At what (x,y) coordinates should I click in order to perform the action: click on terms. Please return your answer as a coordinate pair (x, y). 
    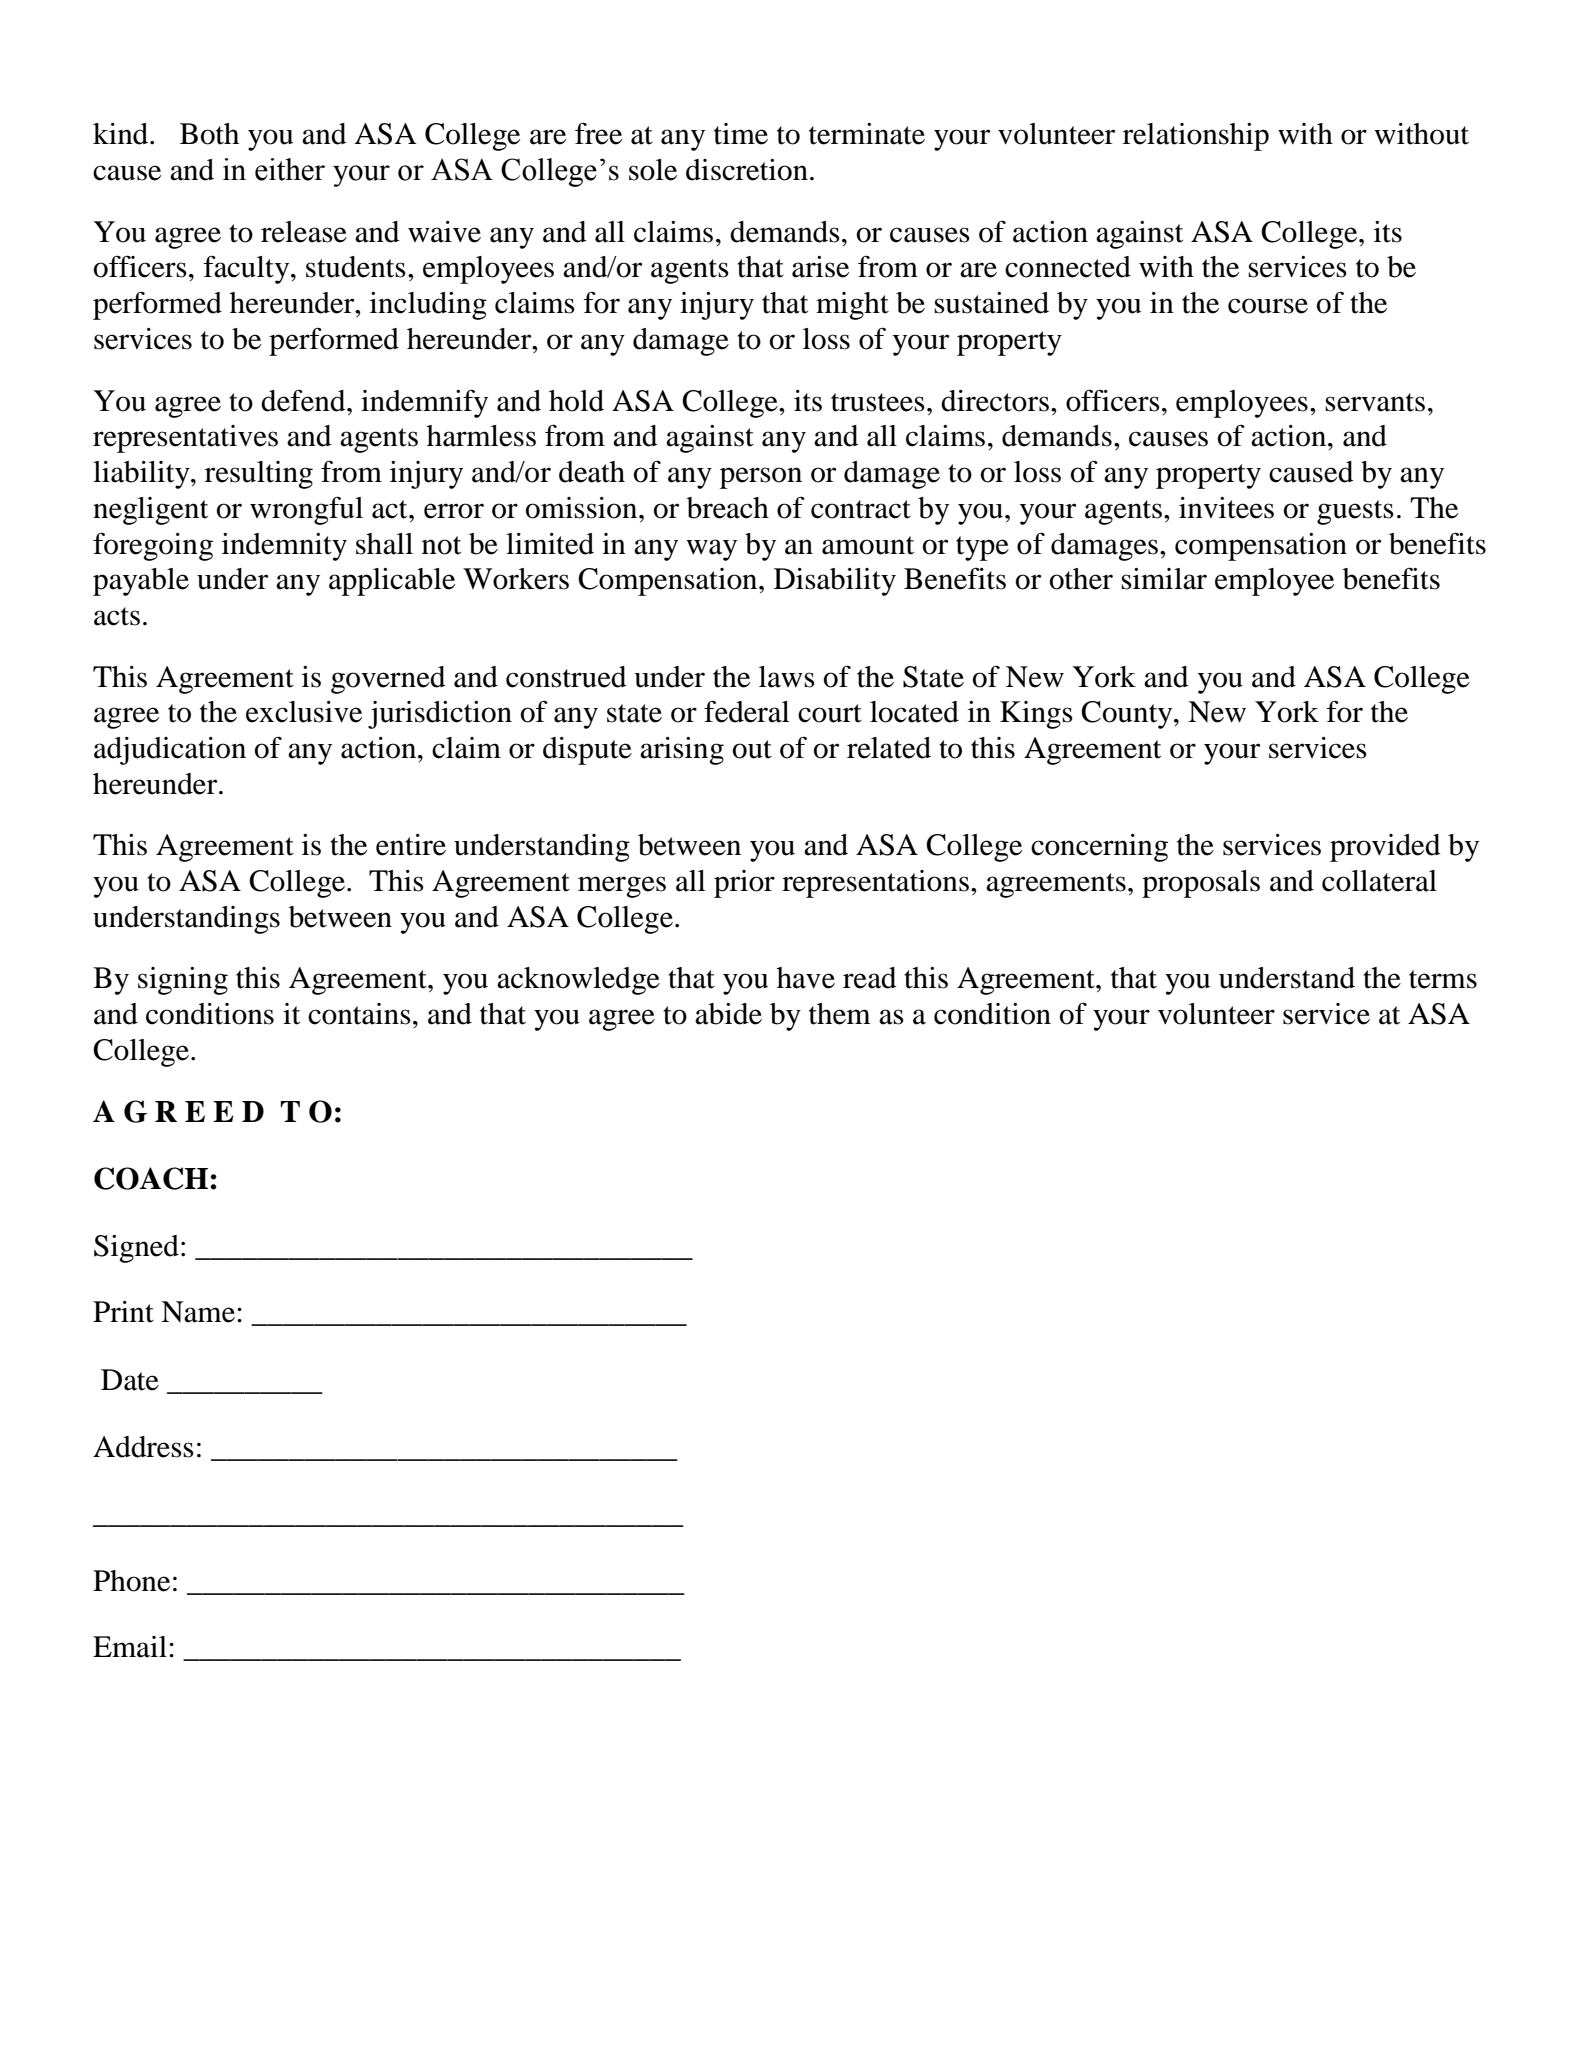
    Looking at the image, I should click on (1443, 979).
